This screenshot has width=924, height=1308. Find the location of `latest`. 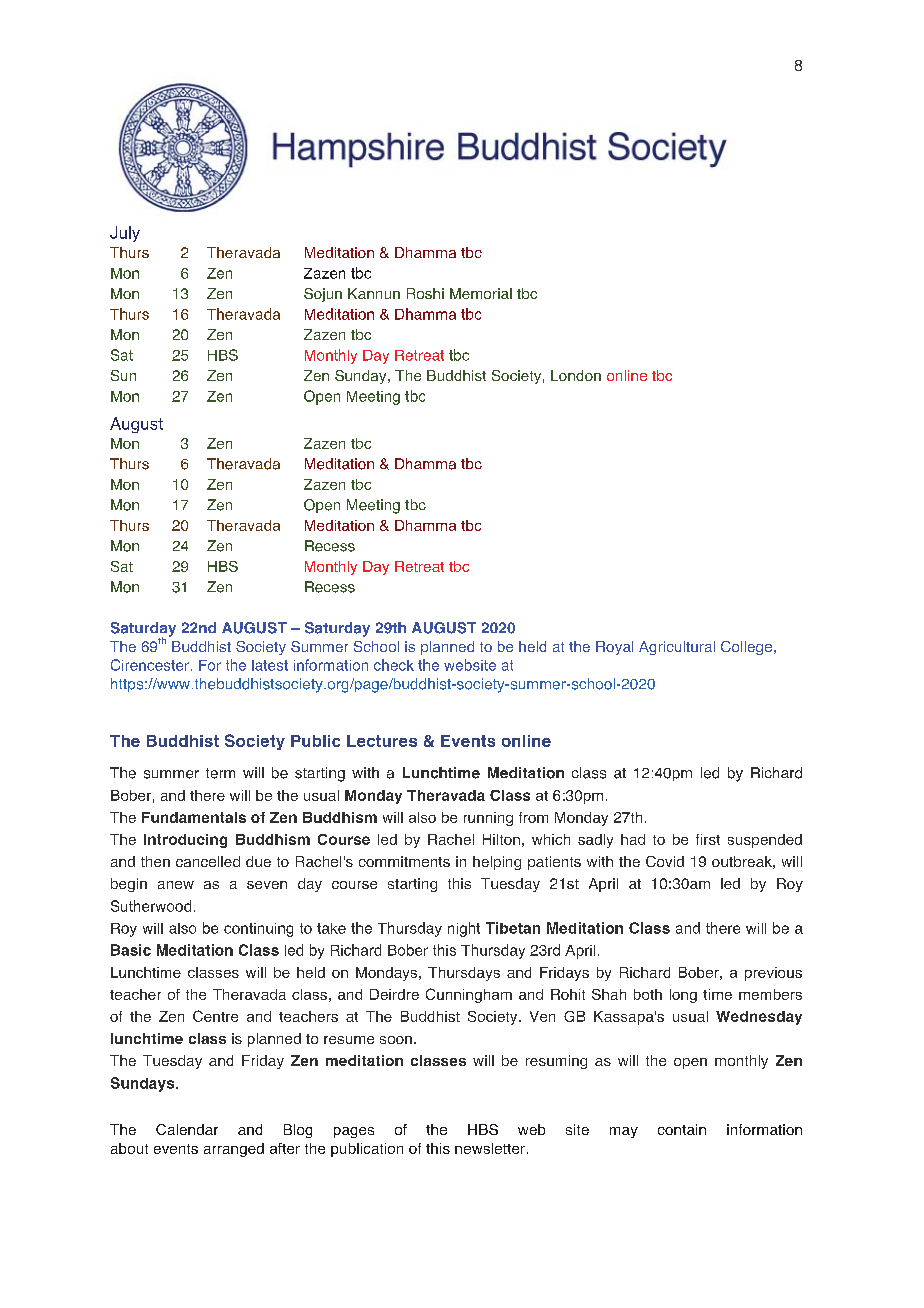

latest is located at coordinates (270, 665).
